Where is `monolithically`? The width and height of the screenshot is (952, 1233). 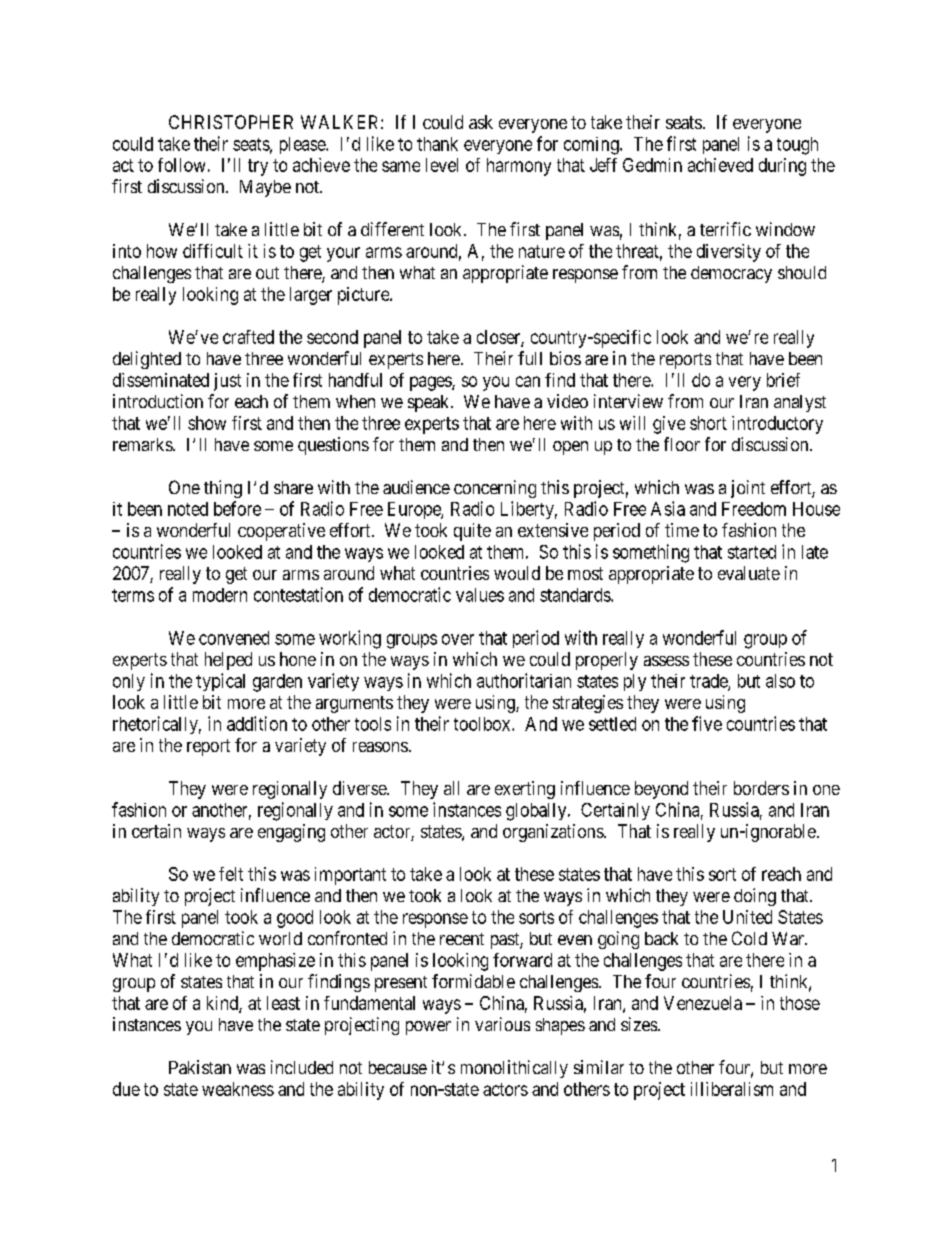 monolithically is located at coordinates (514, 1069).
